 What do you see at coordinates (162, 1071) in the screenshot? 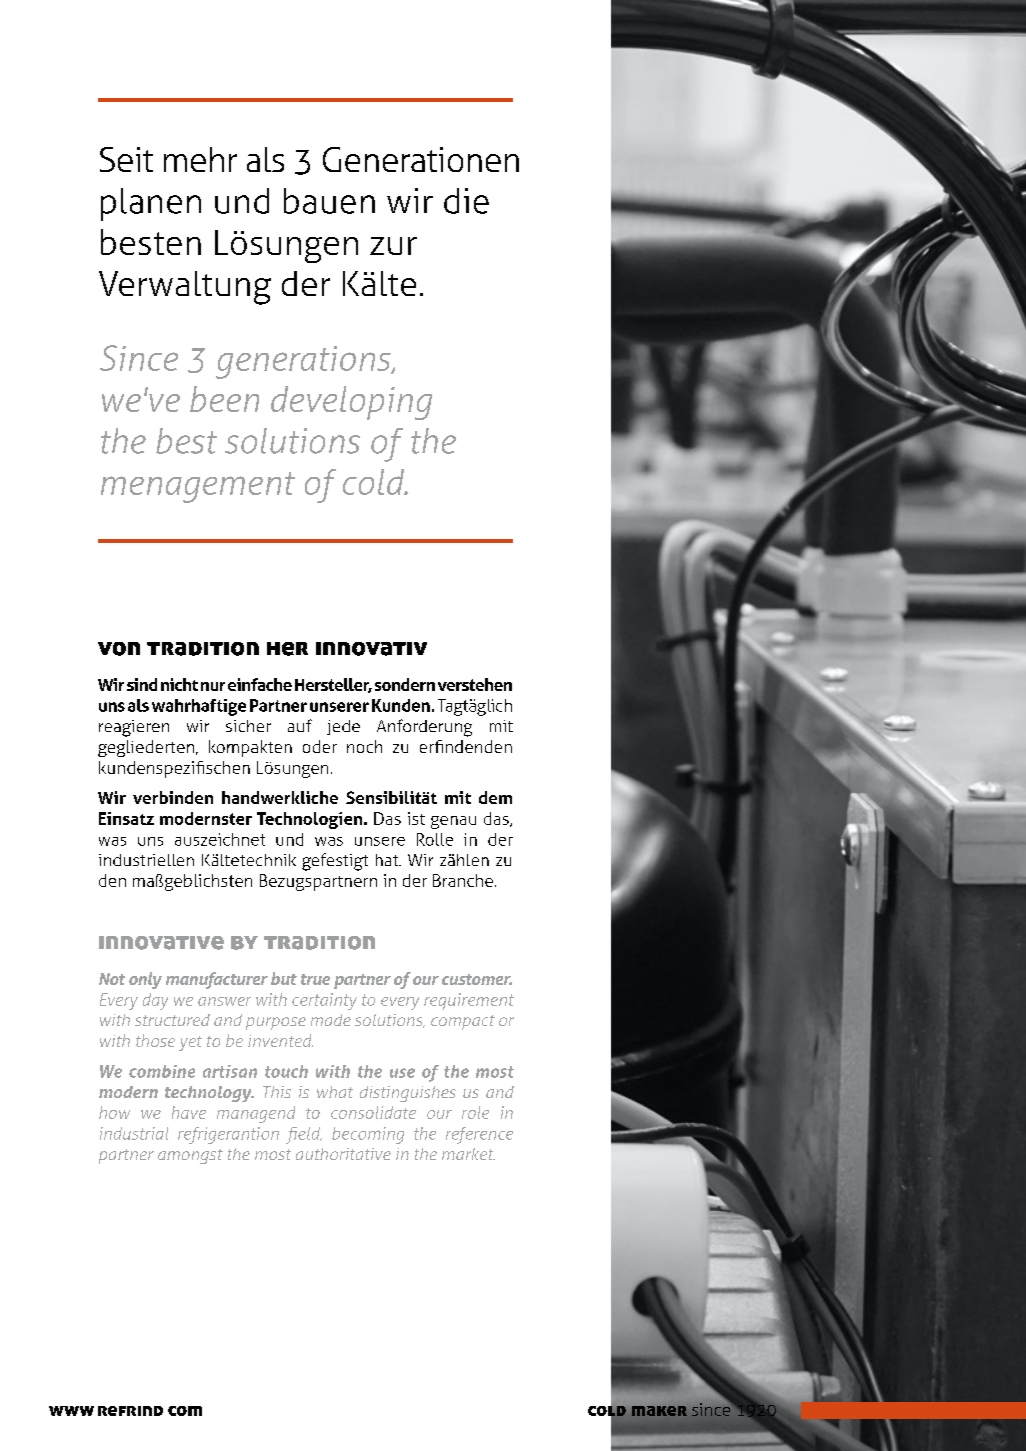
I see `combine` at bounding box center [162, 1071].
